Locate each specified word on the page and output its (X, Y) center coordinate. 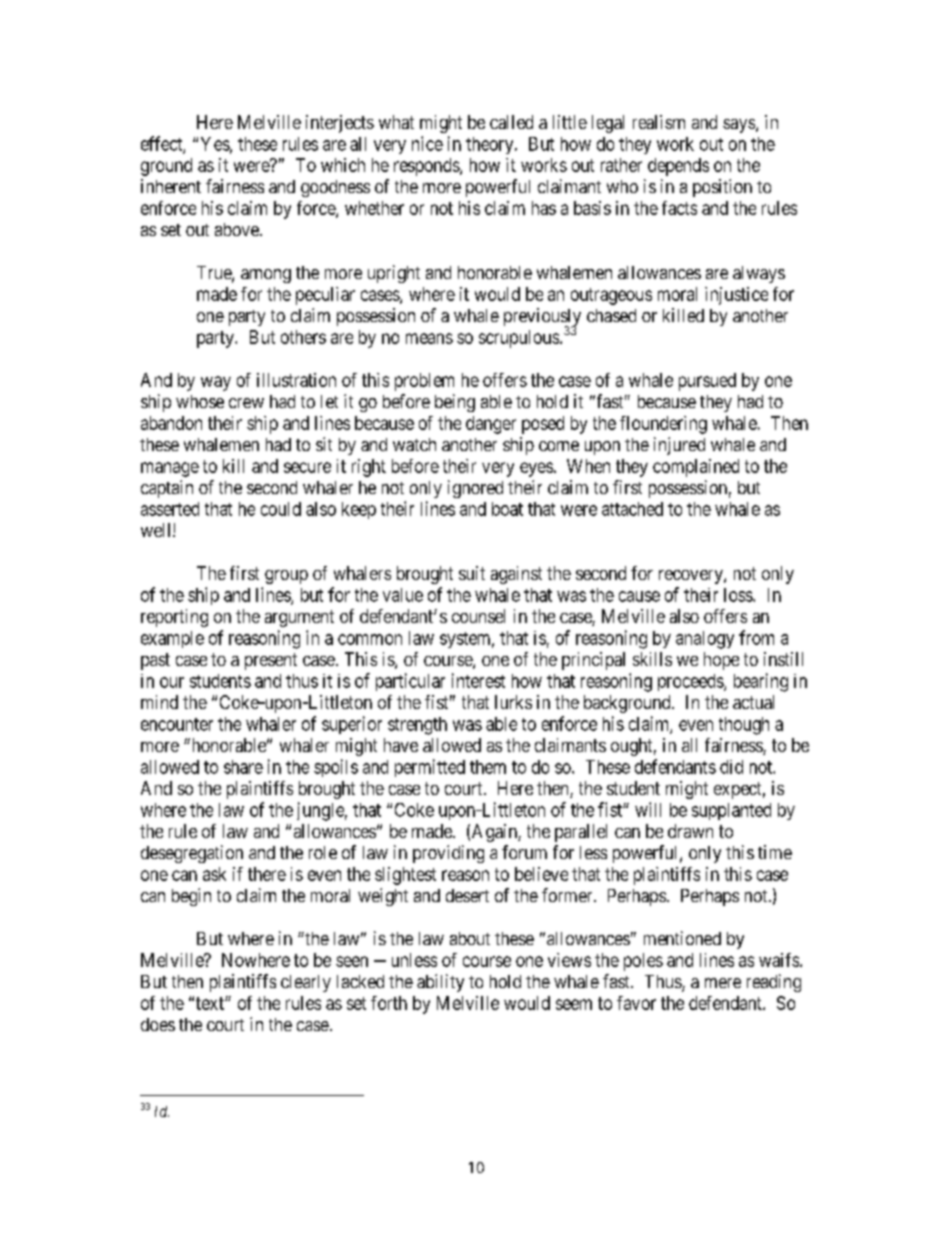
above (238, 229)
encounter (177, 724)
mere (723, 983)
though (744, 726)
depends (678, 167)
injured (679, 446)
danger (491, 425)
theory (491, 145)
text (211, 1003)
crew (246, 403)
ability (440, 983)
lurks (513, 702)
